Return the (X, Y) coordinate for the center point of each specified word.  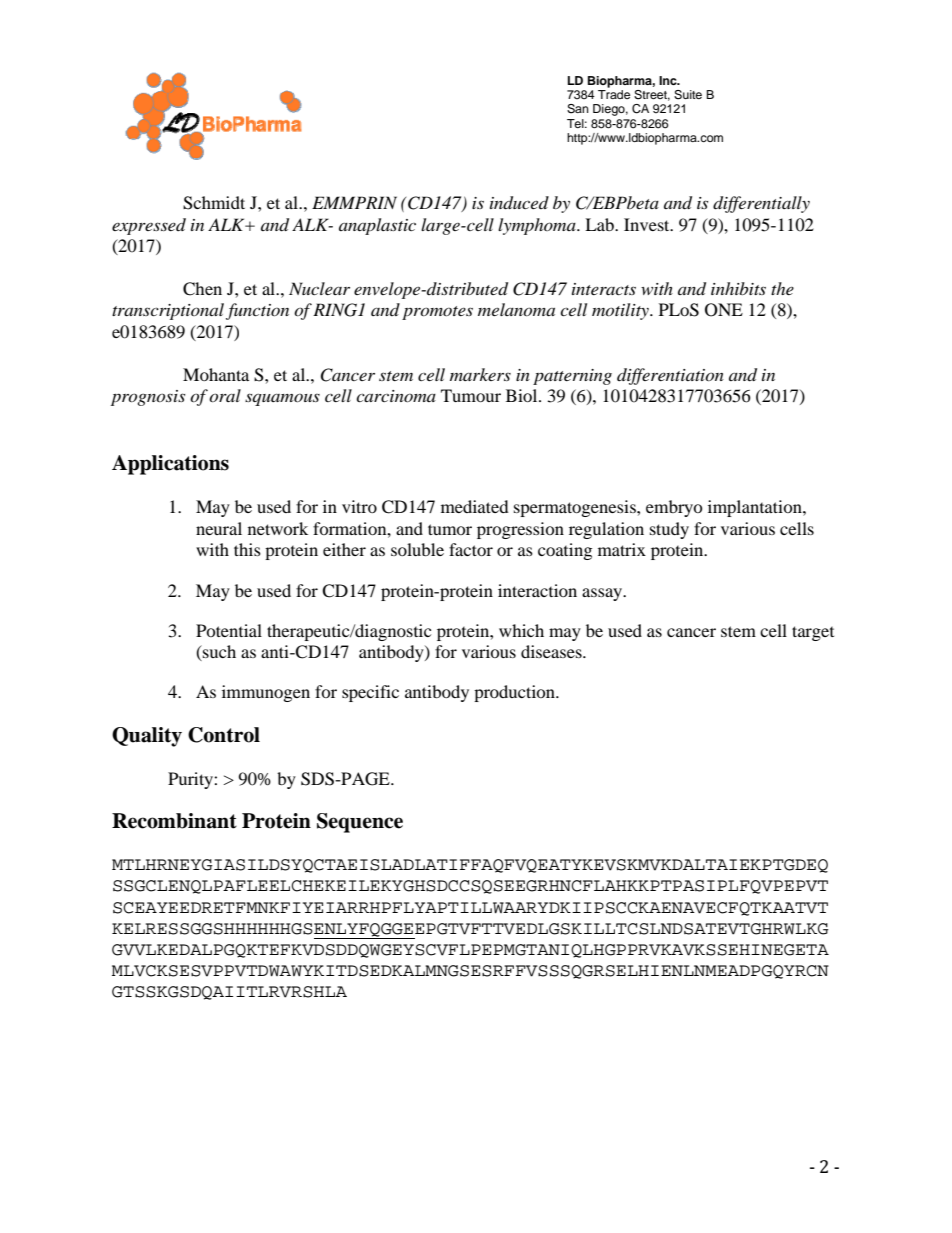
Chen (202, 289)
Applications (170, 465)
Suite (688, 95)
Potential (229, 630)
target (813, 633)
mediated (475, 506)
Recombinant (174, 821)
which (521, 630)
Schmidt (214, 203)
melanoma (516, 309)
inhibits (738, 288)
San (578, 109)
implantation (756, 508)
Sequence (360, 823)
